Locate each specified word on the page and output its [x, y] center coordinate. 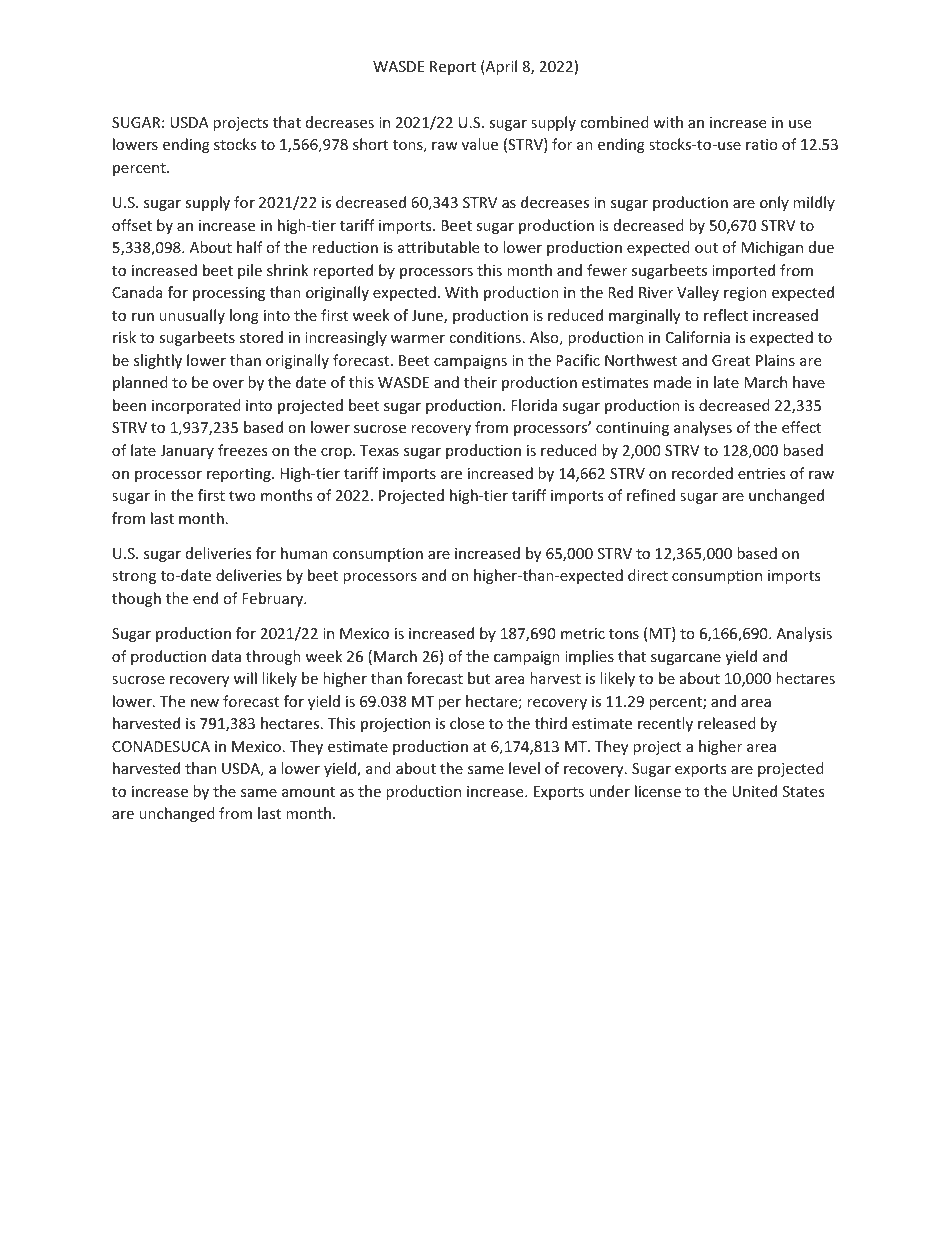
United [754, 791]
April [500, 67]
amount [308, 792]
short [370, 144]
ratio [762, 144]
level [524, 768]
